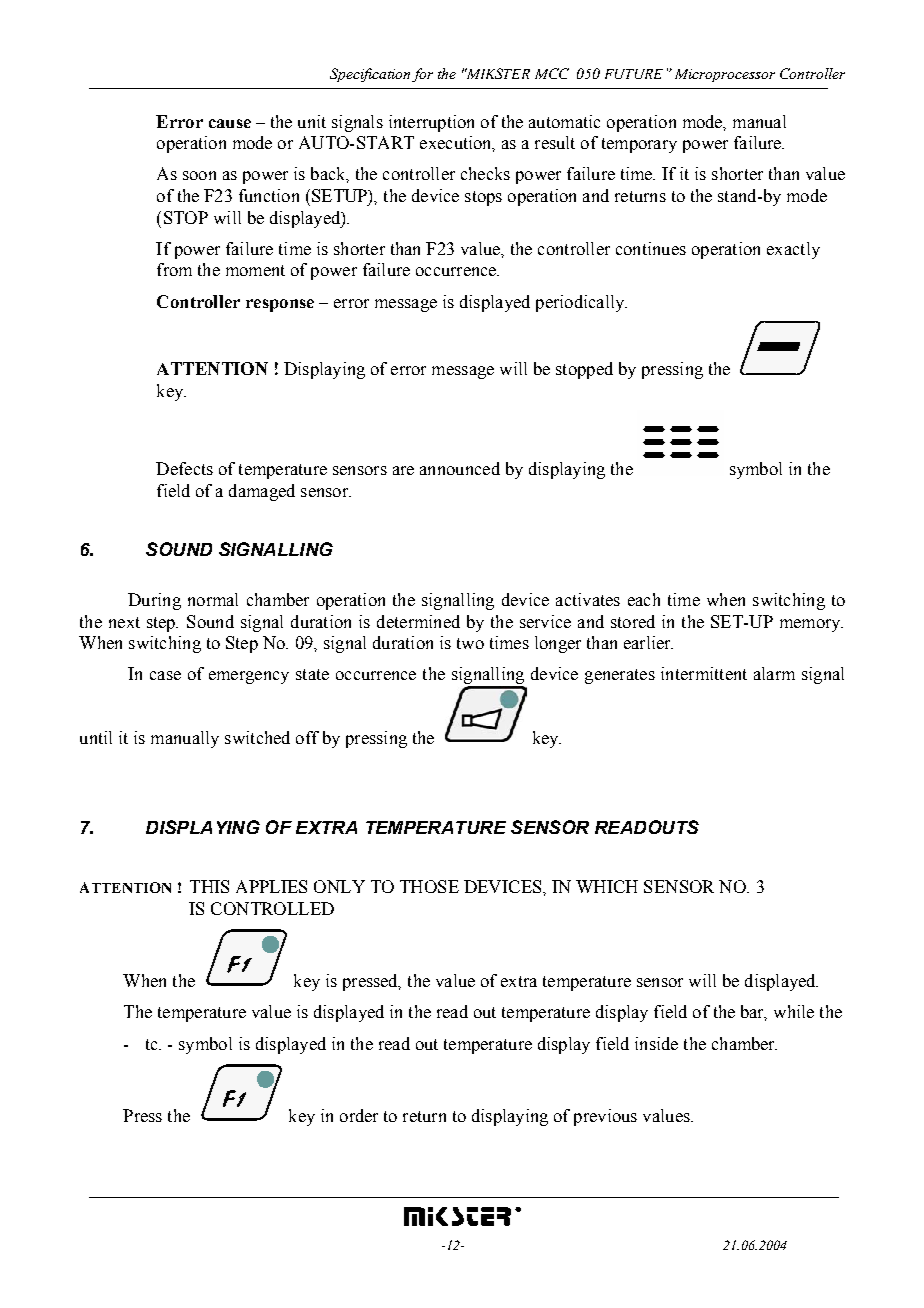  What do you see at coordinates (470, 643) in the screenshot?
I see `two` at bounding box center [470, 643].
